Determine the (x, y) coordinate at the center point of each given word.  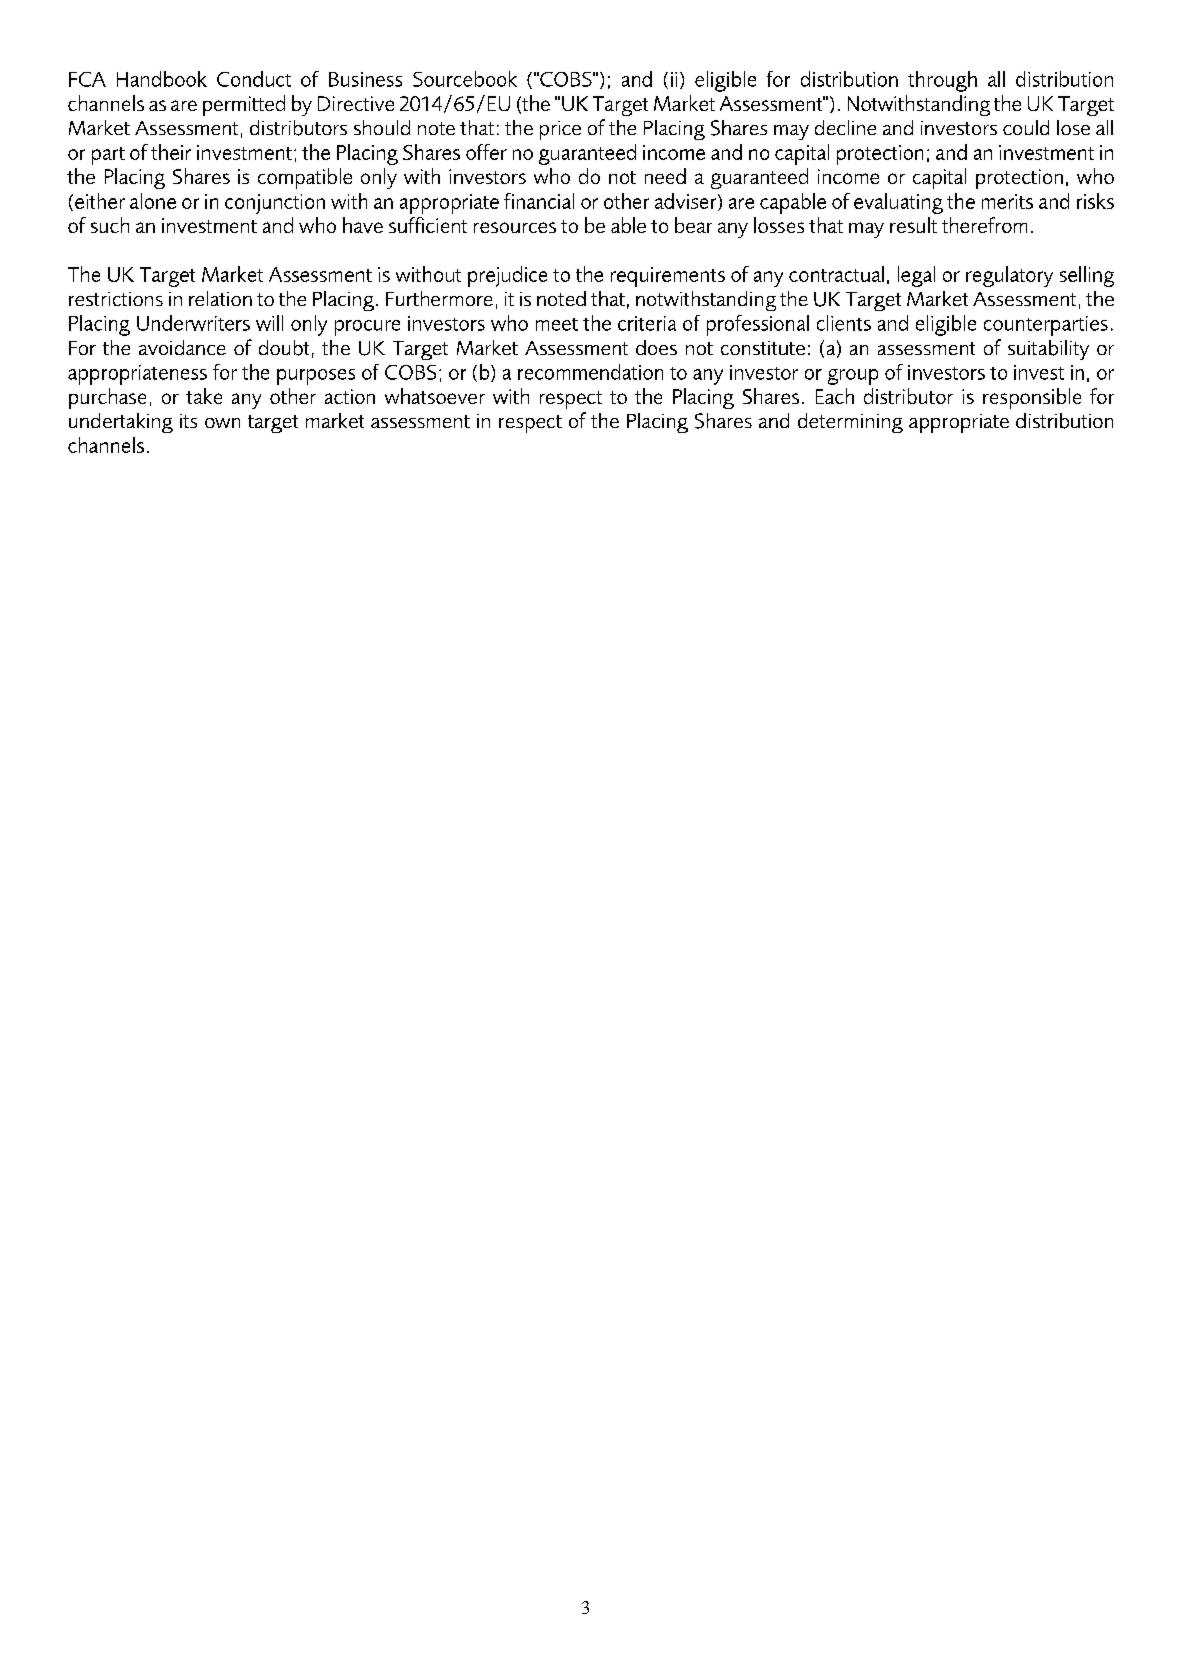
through (942, 81)
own (222, 423)
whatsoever (435, 396)
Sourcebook (465, 79)
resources (515, 227)
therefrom (984, 225)
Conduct (254, 79)
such (110, 225)
